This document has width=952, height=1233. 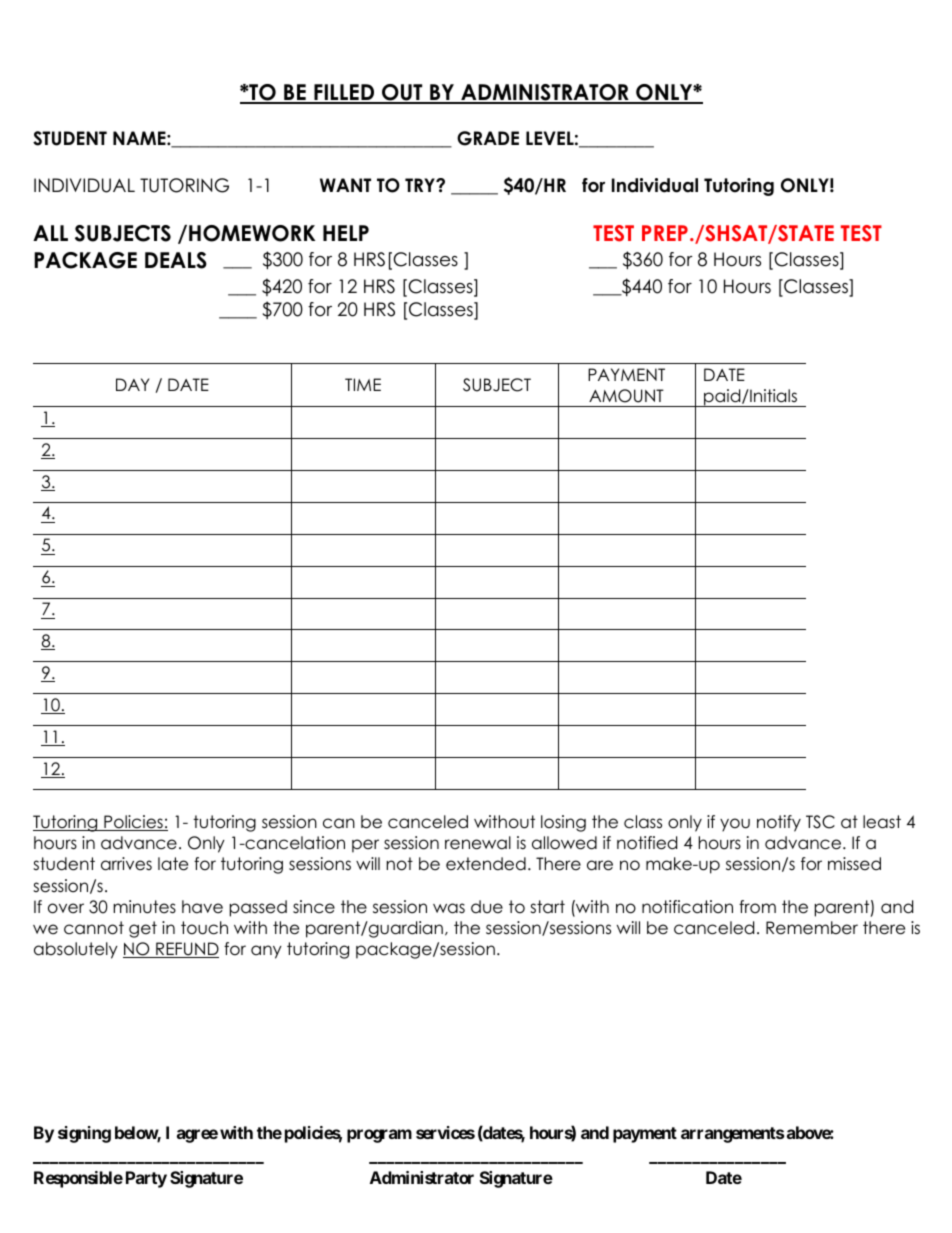 I want to click on late, so click(x=173, y=864).
